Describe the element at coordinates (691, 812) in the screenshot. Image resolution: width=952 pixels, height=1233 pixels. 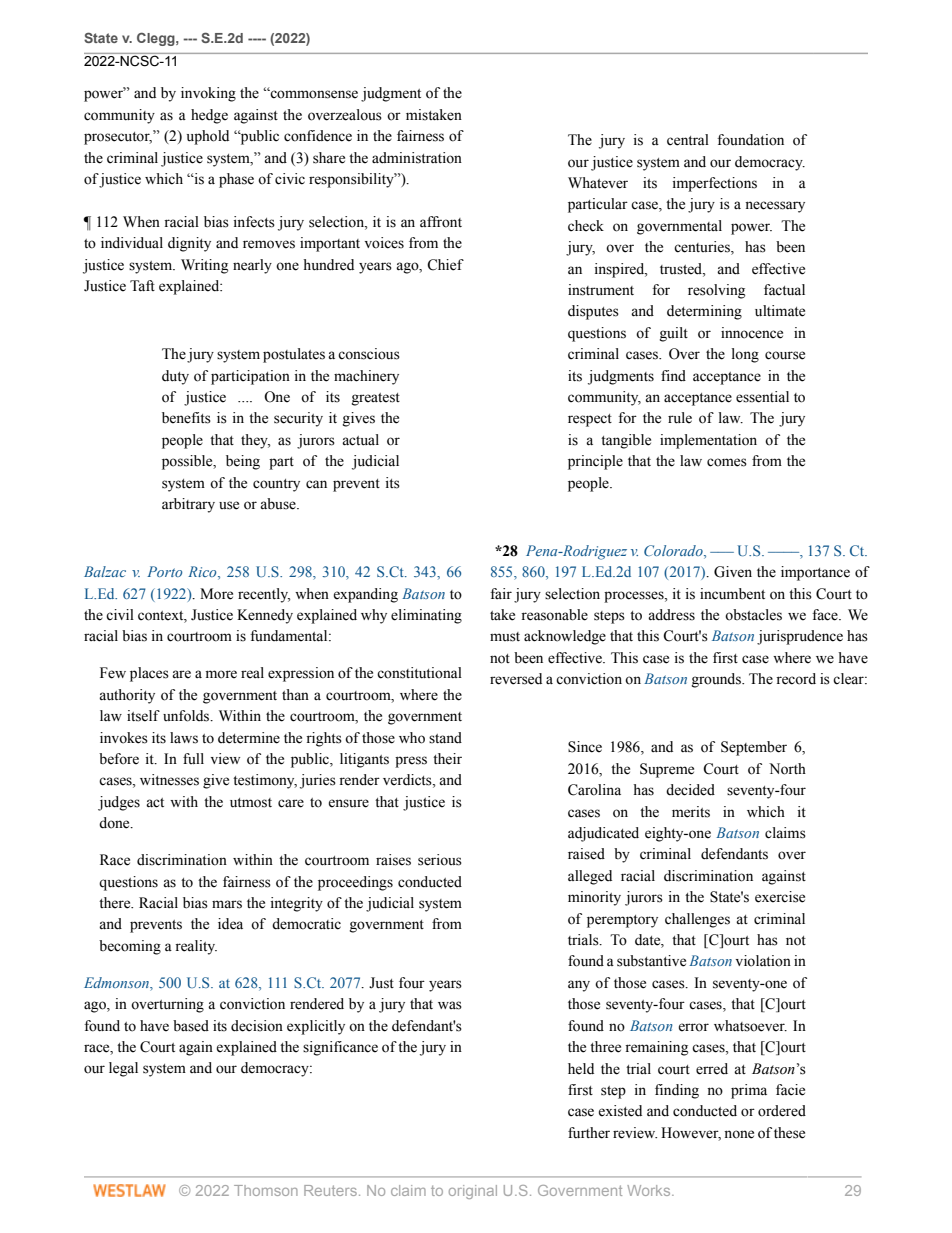
I see `merits` at that location.
